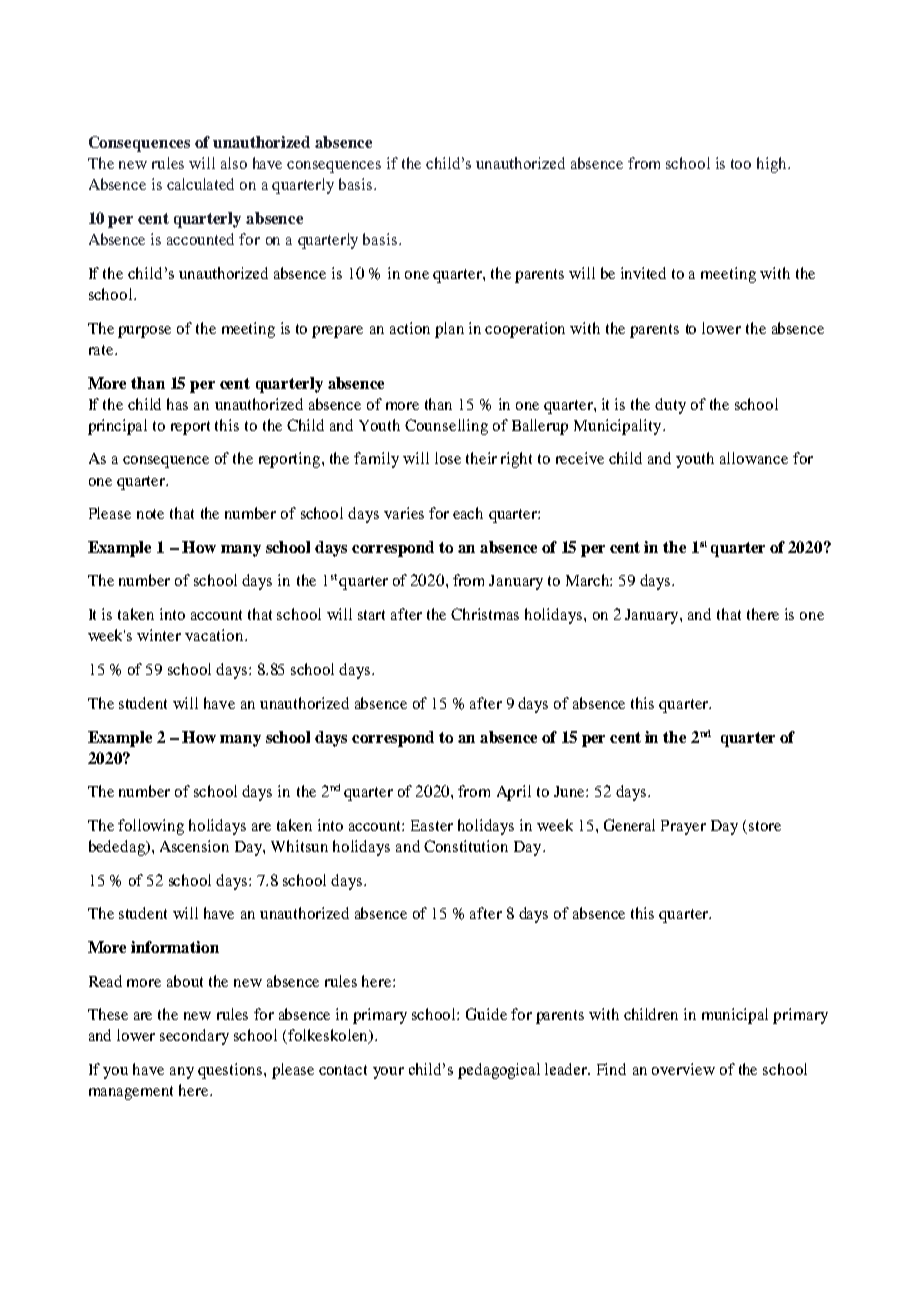  What do you see at coordinates (410, 328) in the screenshot?
I see `action` at bounding box center [410, 328].
